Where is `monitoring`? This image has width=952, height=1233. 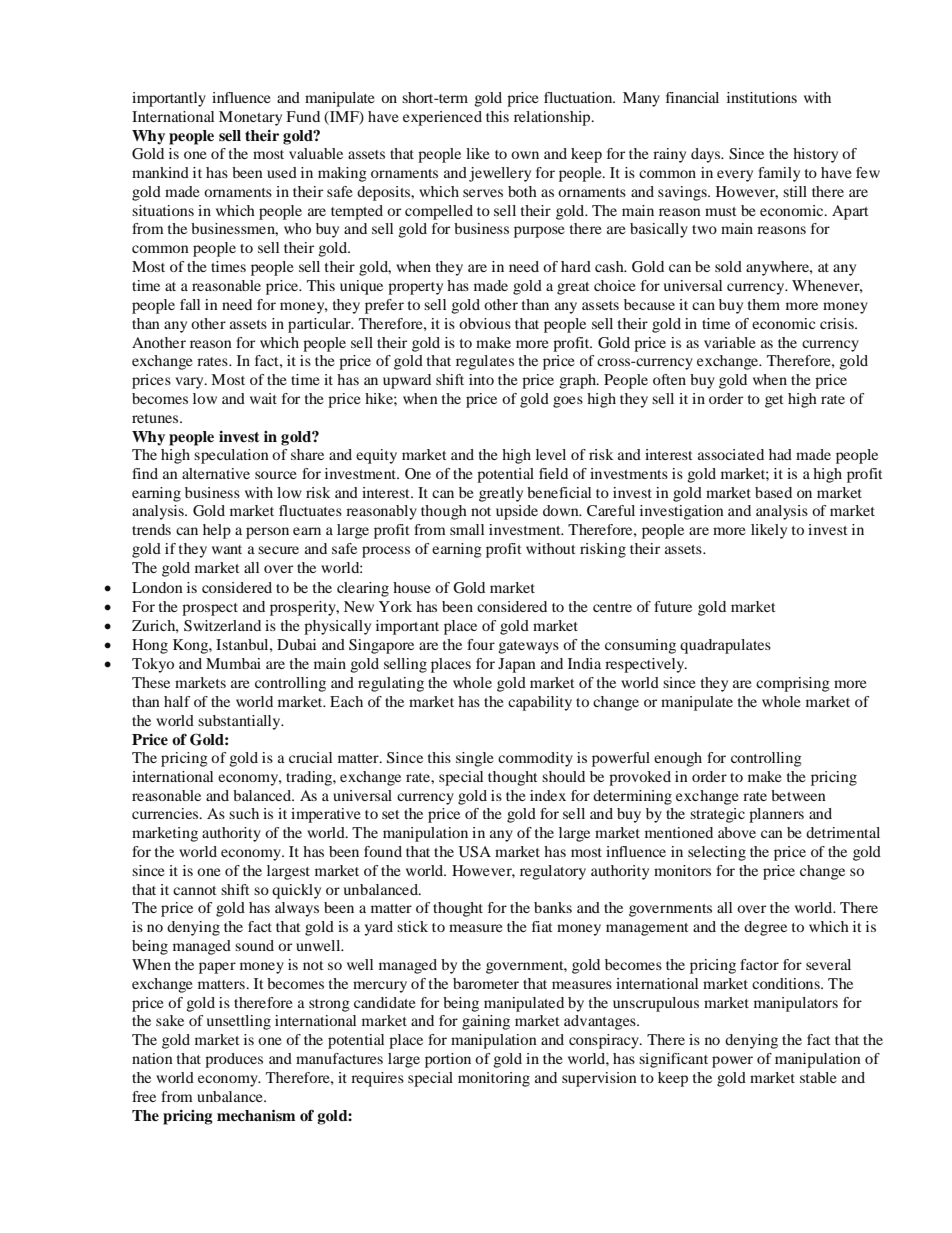
monitoring is located at coordinates (494, 1079).
